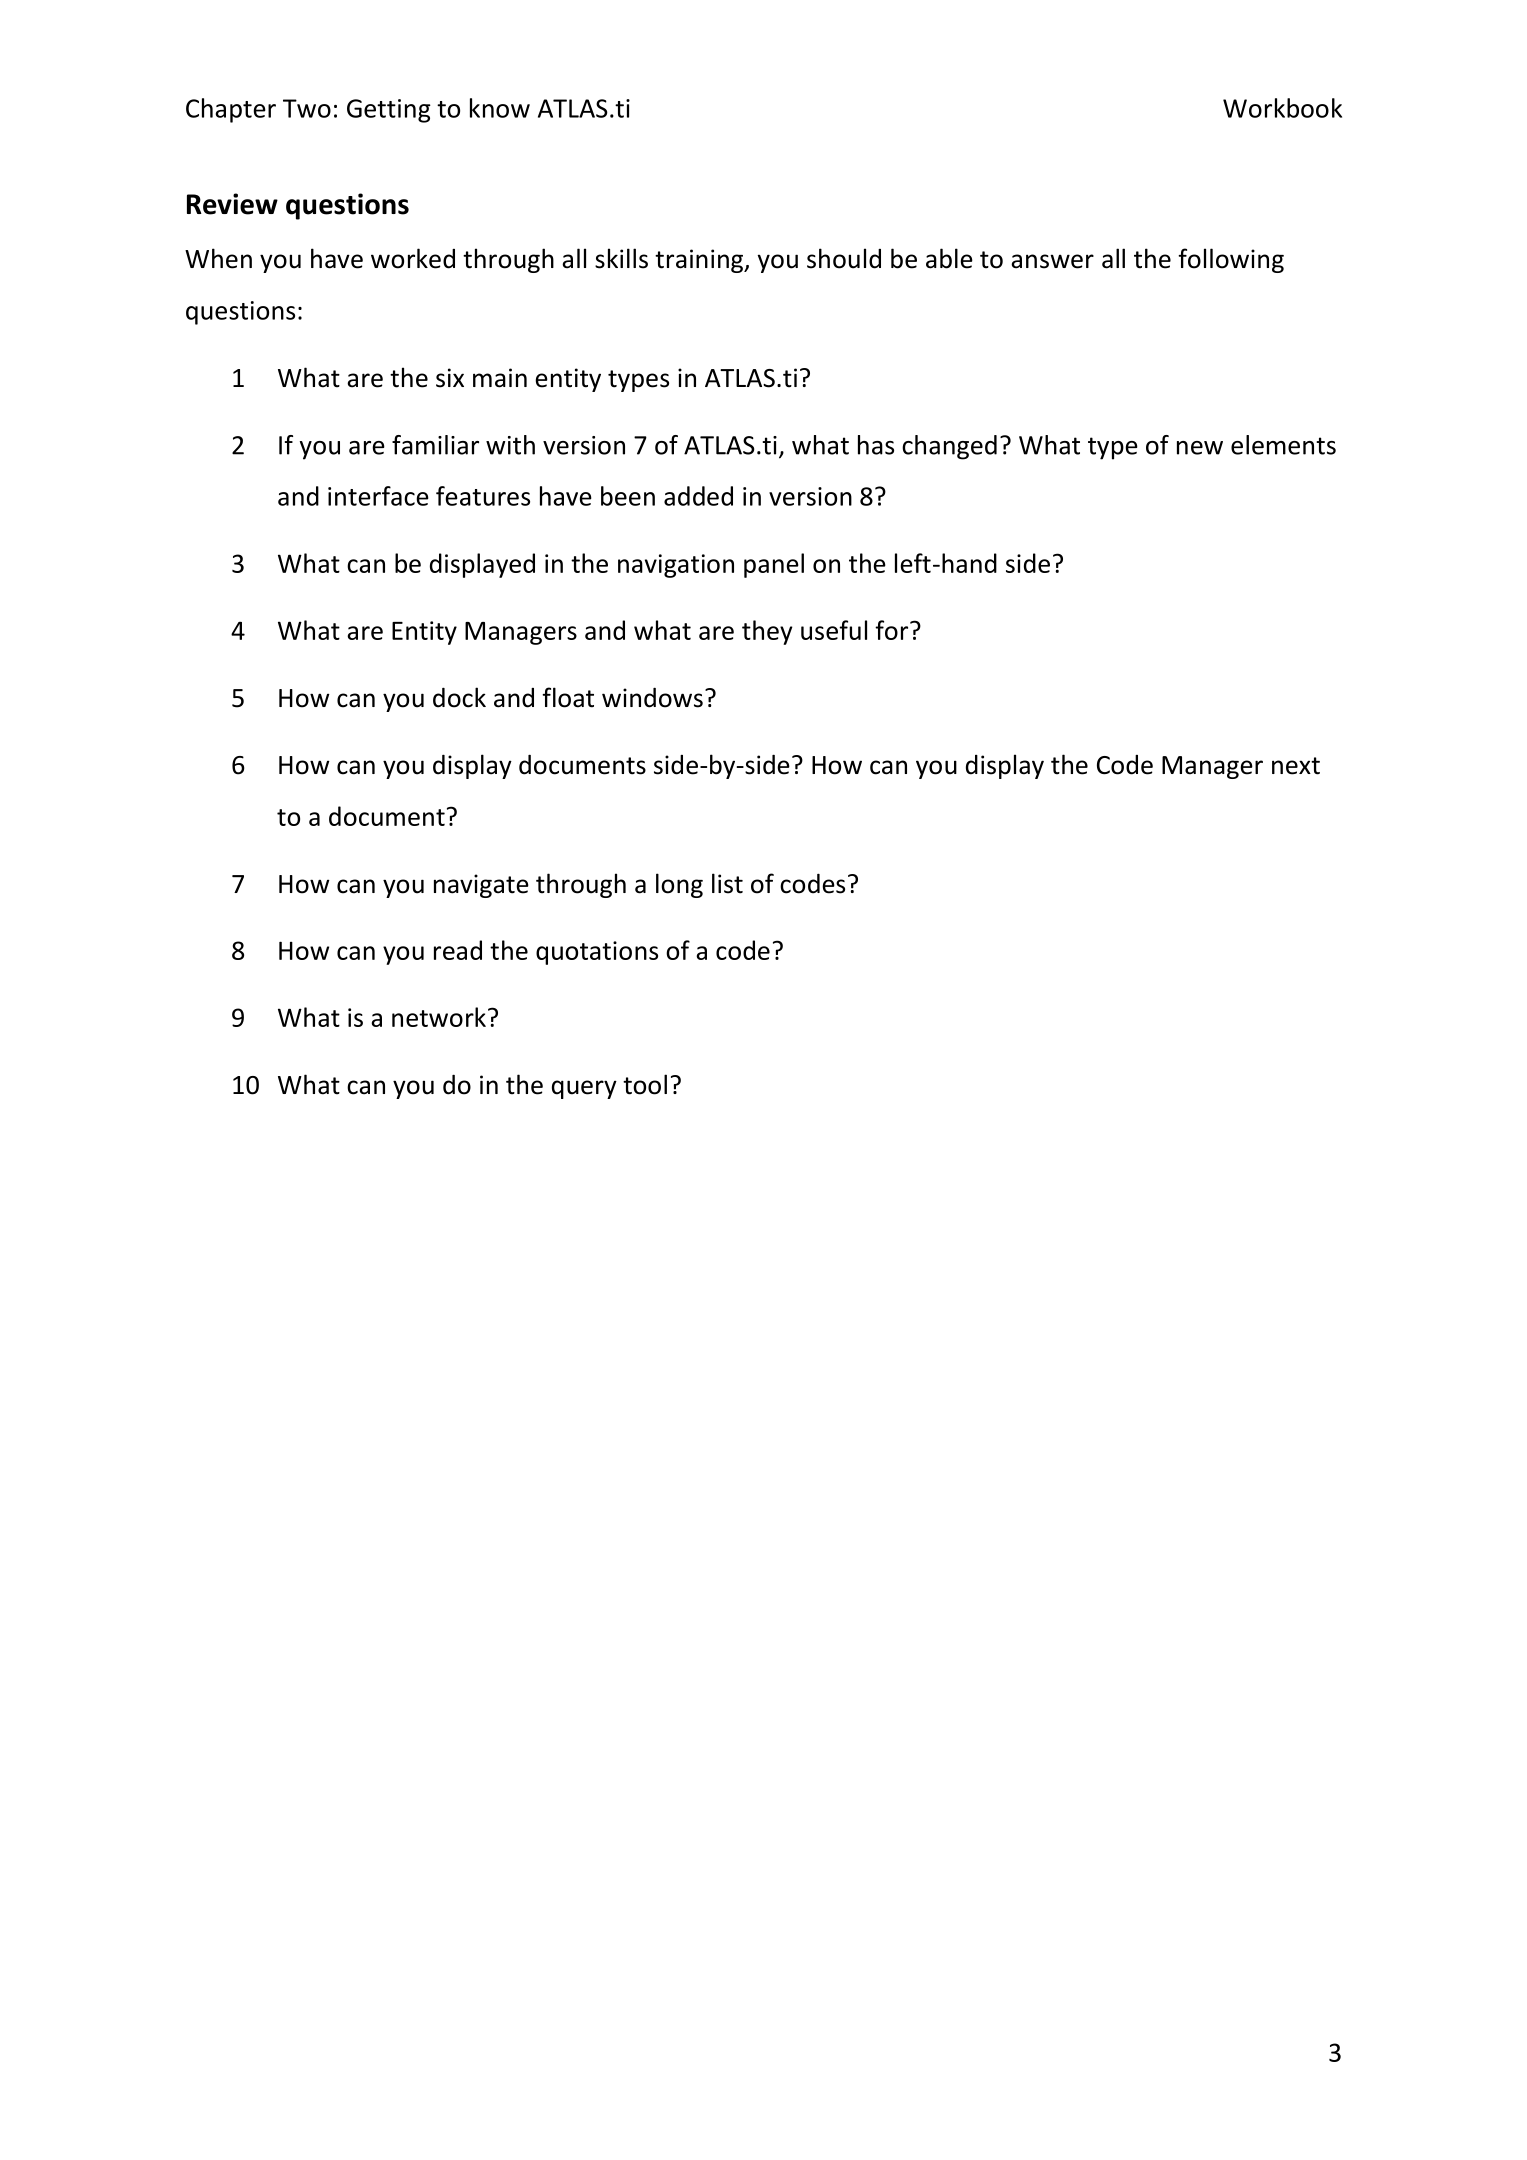  I want to click on tool, so click(645, 1084).
